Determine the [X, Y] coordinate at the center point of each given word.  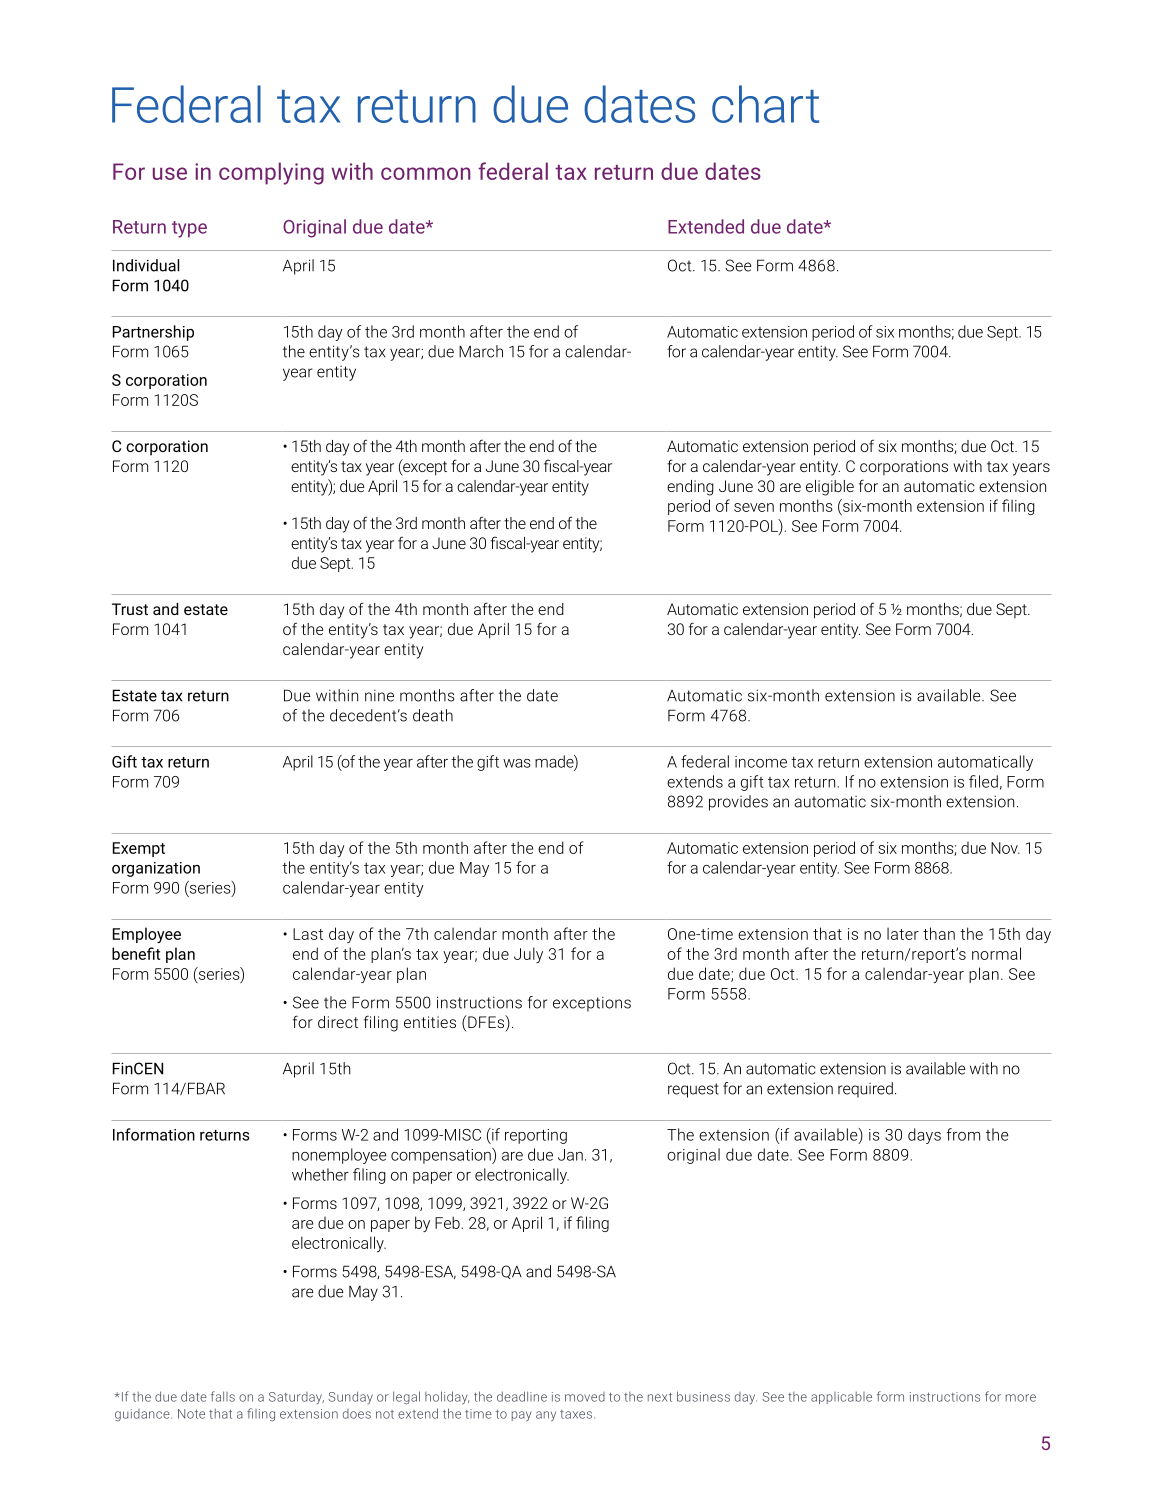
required [865, 1090]
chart [765, 104]
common [425, 173]
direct [338, 1022]
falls [223, 1396]
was [517, 763]
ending [690, 488]
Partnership [153, 333]
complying [271, 173]
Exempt [139, 849]
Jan [570, 1155]
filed [983, 781]
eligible [830, 488]
